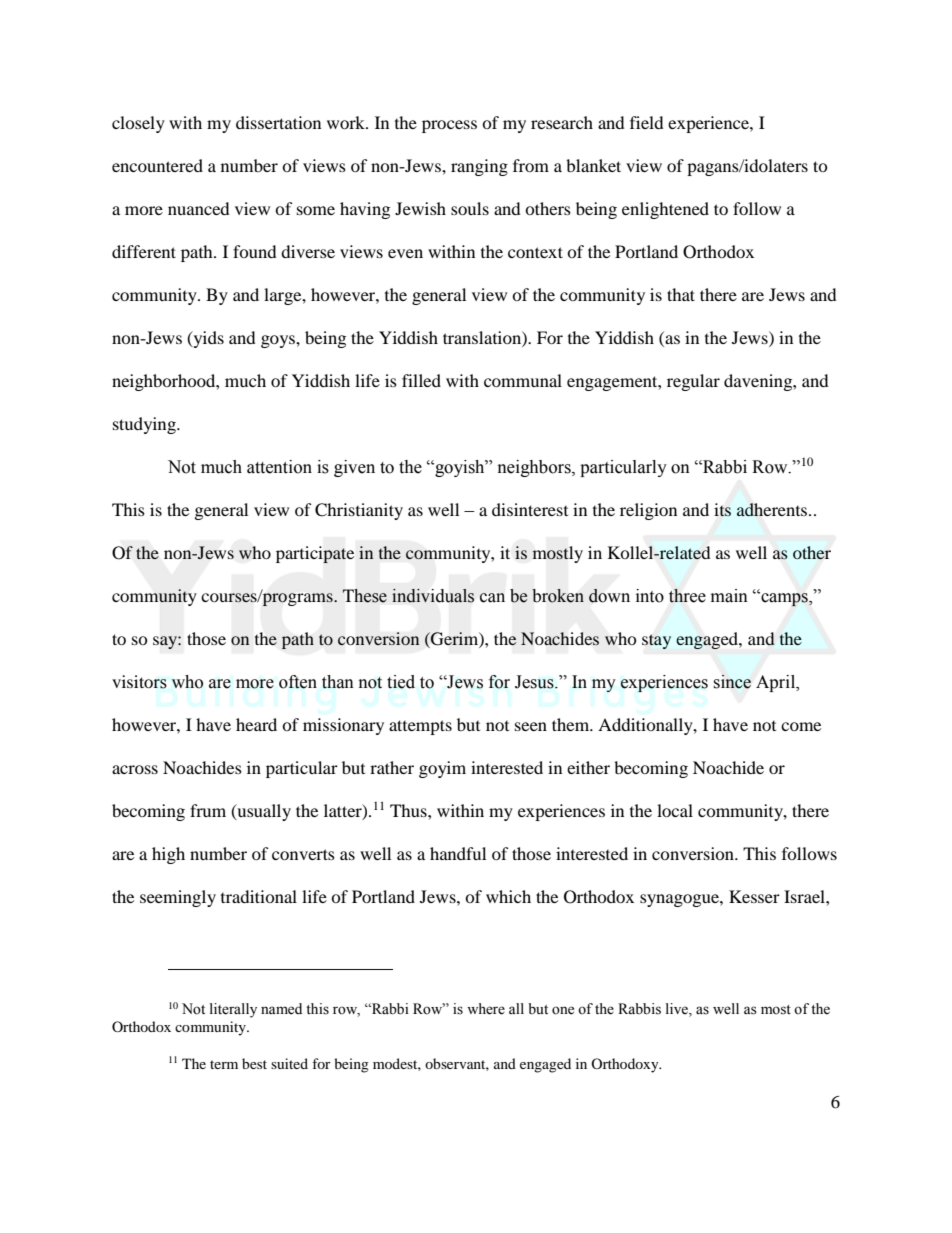  Describe the element at coordinates (208, 810) in the screenshot. I see `frum` at that location.
